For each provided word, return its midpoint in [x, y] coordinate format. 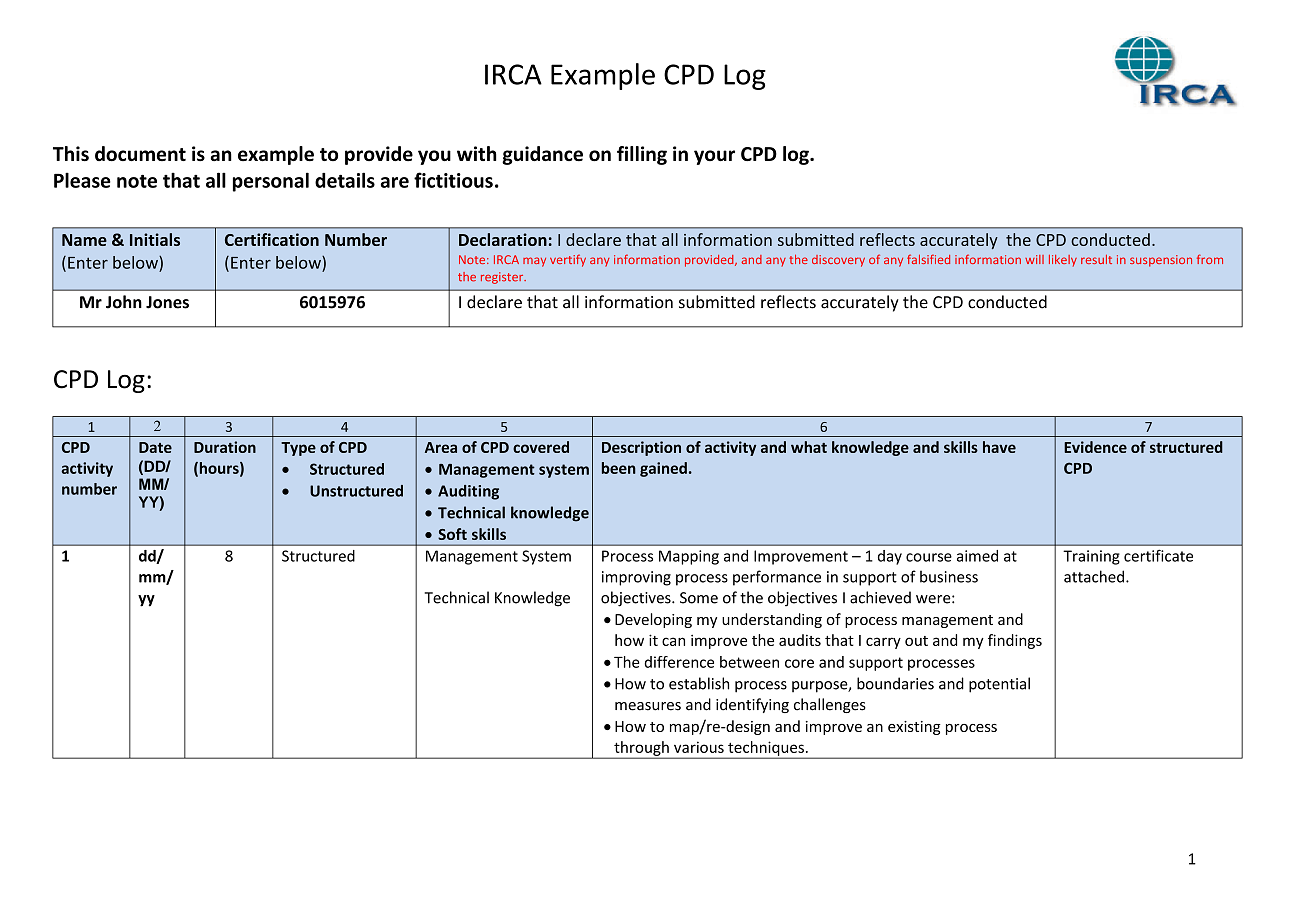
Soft [452, 534]
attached [1094, 576]
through [641, 749]
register [503, 278]
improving [636, 578]
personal [271, 182]
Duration [225, 447]
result [1096, 259]
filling [642, 155]
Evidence [1095, 447]
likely [1063, 261]
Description [641, 448]
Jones [167, 302]
